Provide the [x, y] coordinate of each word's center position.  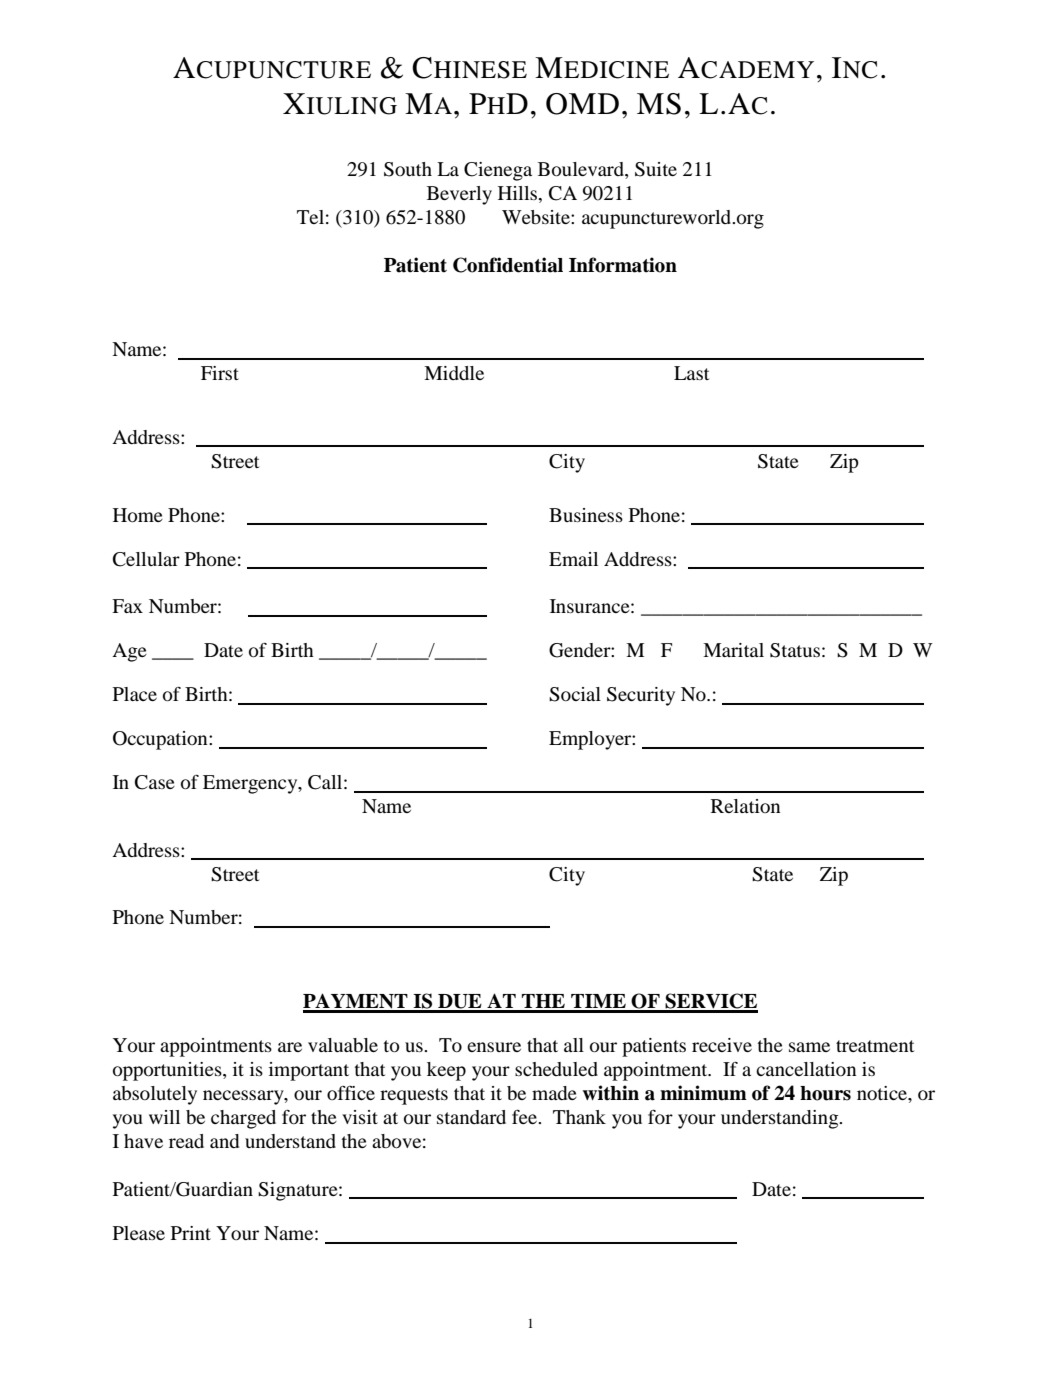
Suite [656, 169]
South [408, 169]
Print [191, 1233]
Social [575, 694]
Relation [746, 806]
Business [586, 515]
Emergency [251, 784]
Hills [519, 194]
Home [138, 515]
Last [691, 373]
